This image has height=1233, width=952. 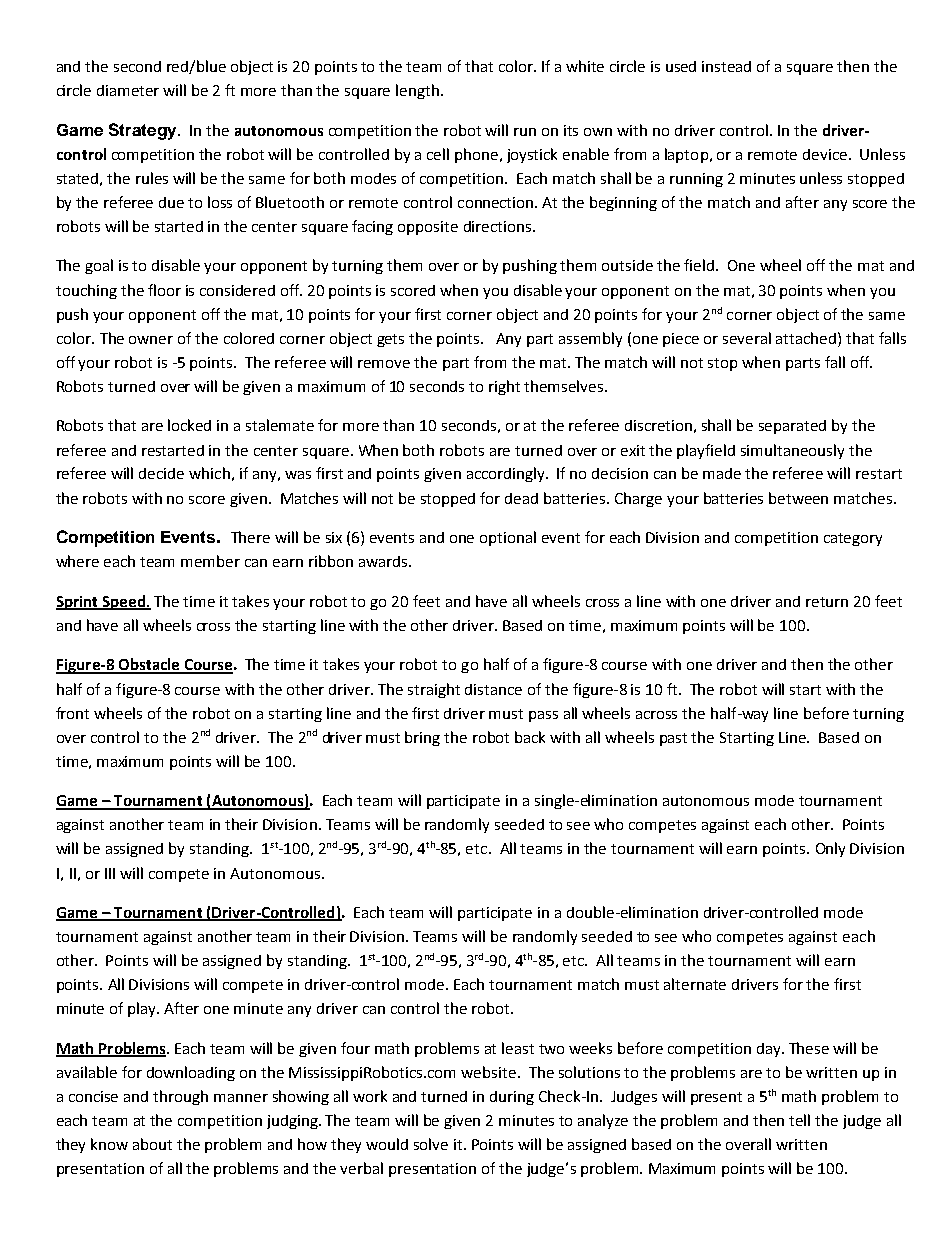 What do you see at coordinates (504, 387) in the image?
I see `right` at bounding box center [504, 387].
